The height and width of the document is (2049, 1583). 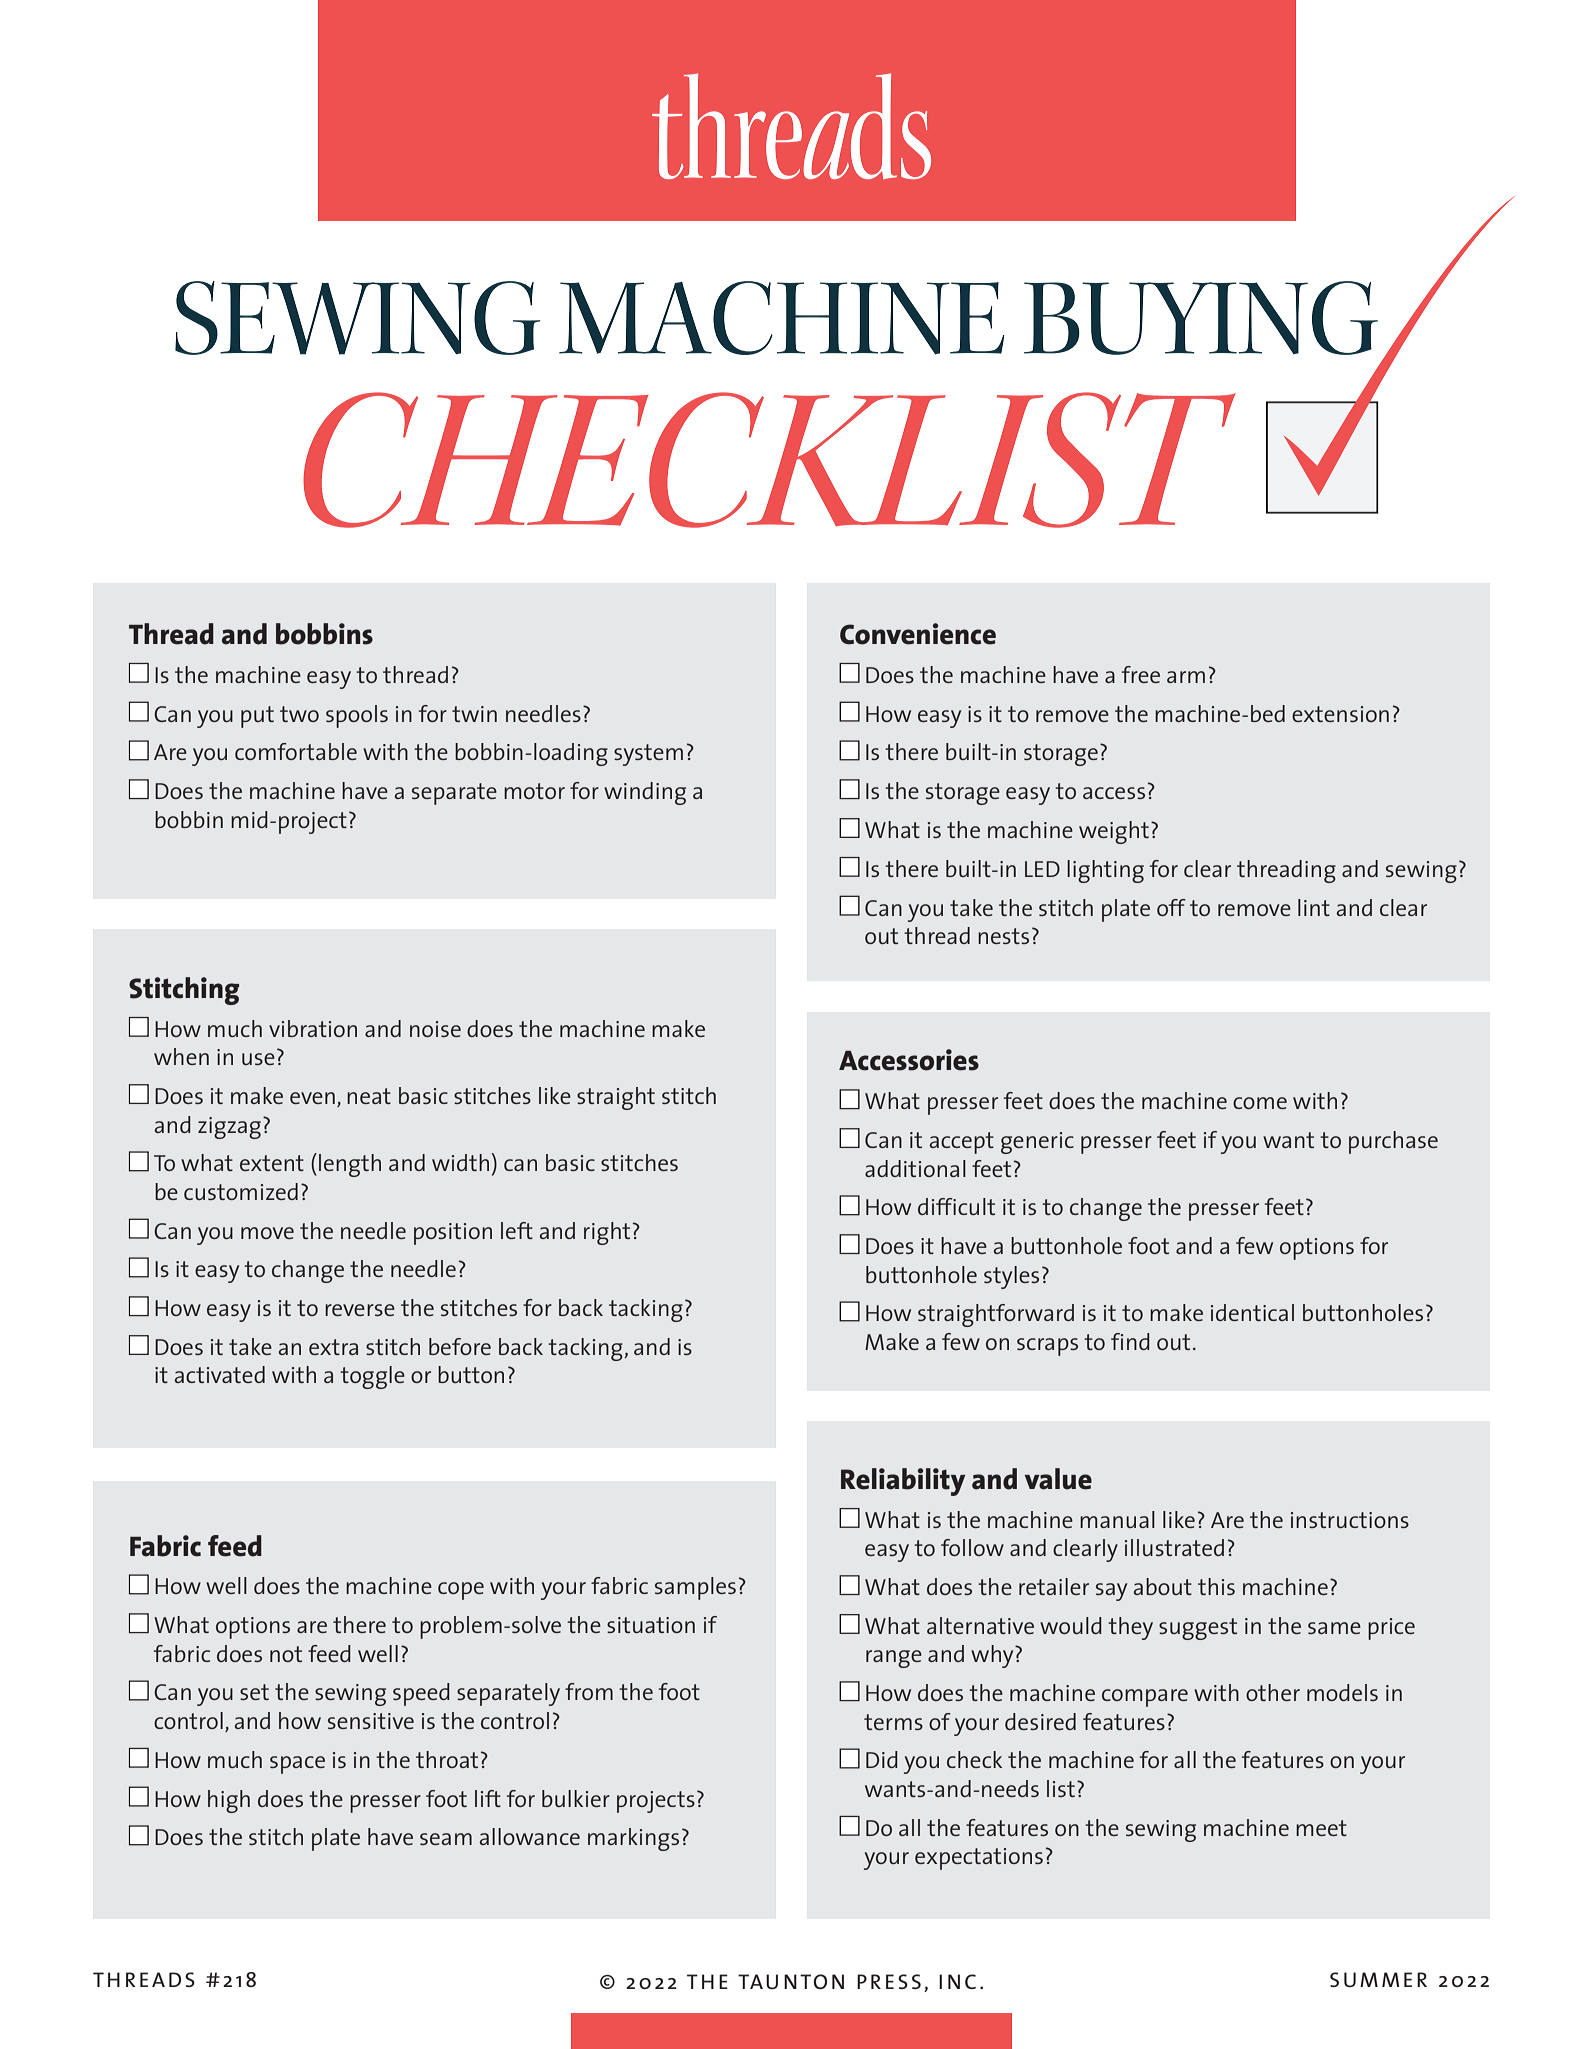 What do you see at coordinates (1201, 318) in the document?
I see `BUYING` at bounding box center [1201, 318].
